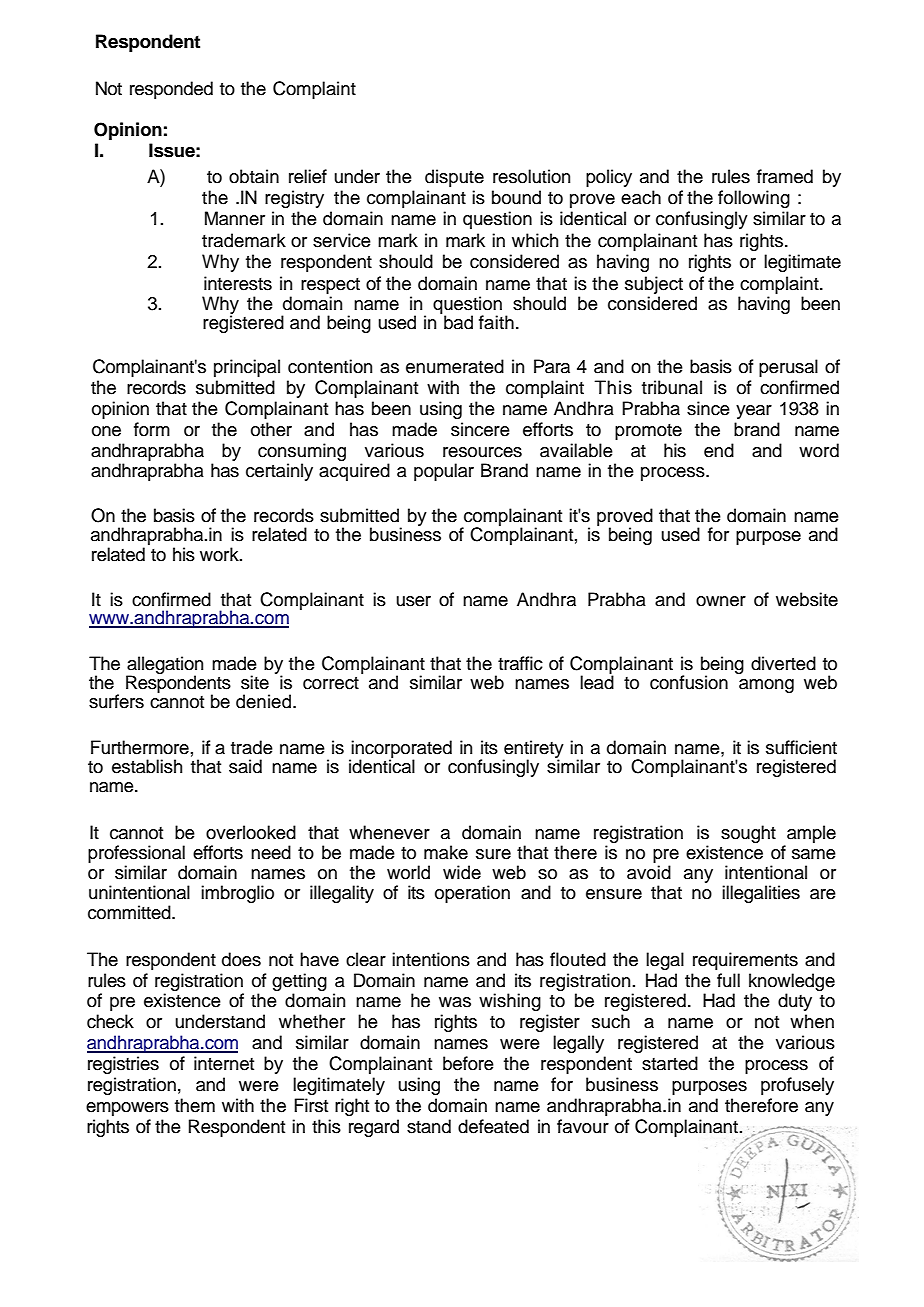 This screenshot has height=1307, width=924. Describe the element at coordinates (454, 178) in the screenshot. I see `dispute` at that location.
